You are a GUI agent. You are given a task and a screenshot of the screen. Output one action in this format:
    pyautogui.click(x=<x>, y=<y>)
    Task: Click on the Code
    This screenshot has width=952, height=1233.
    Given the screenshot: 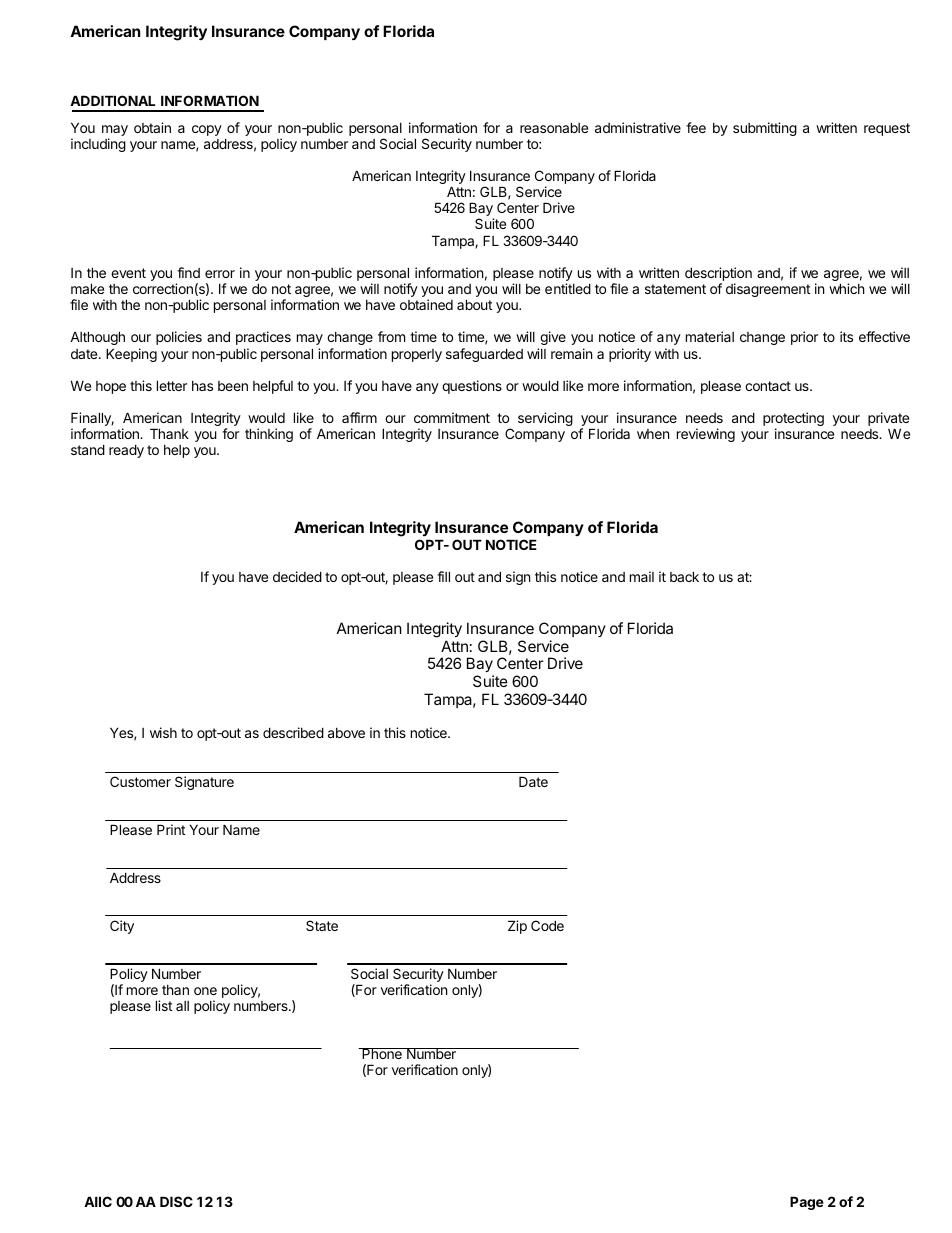 What is the action you would take?
    pyautogui.click(x=547, y=925)
